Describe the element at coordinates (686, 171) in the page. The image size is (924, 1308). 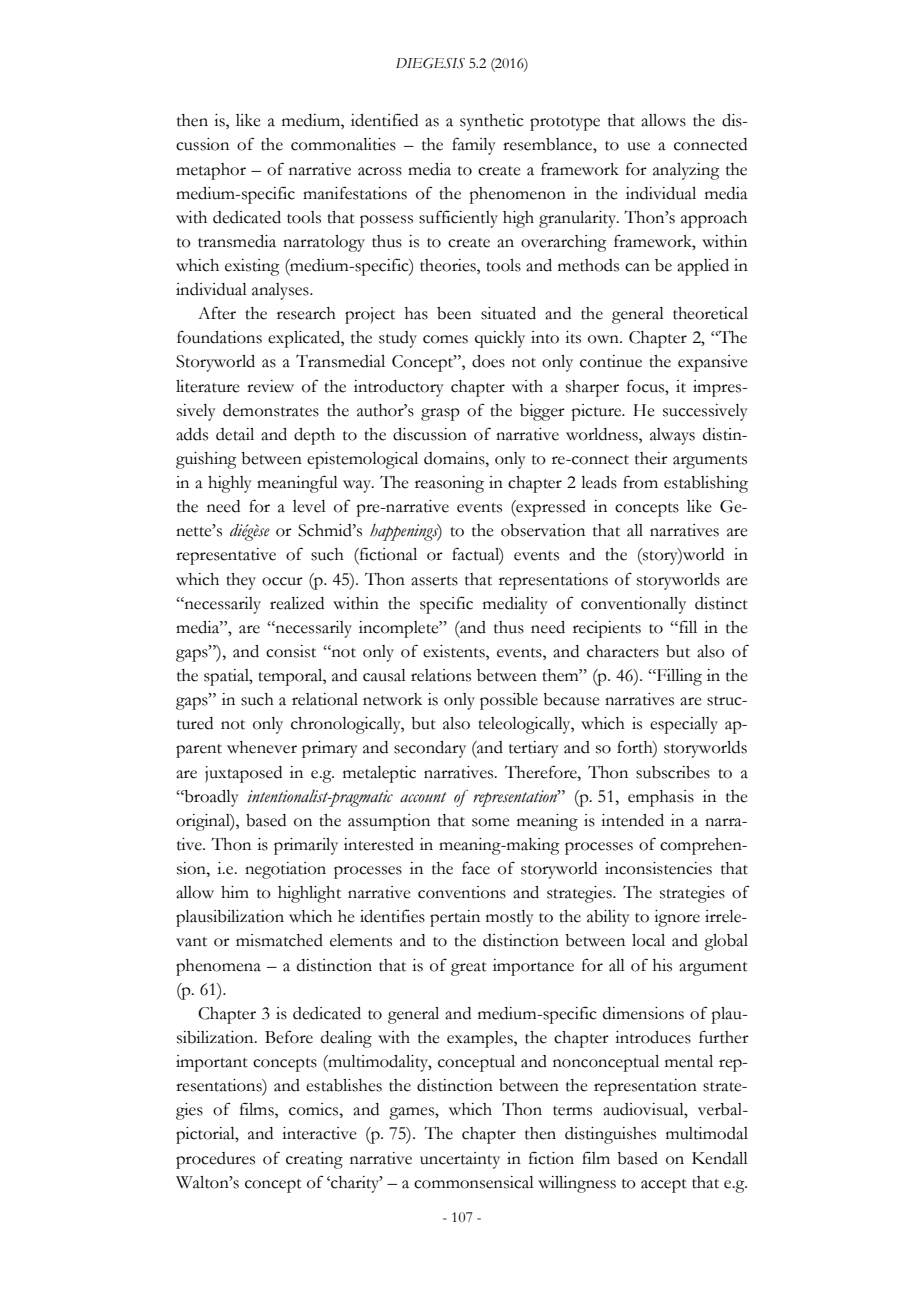
I see `analyzing` at that location.
